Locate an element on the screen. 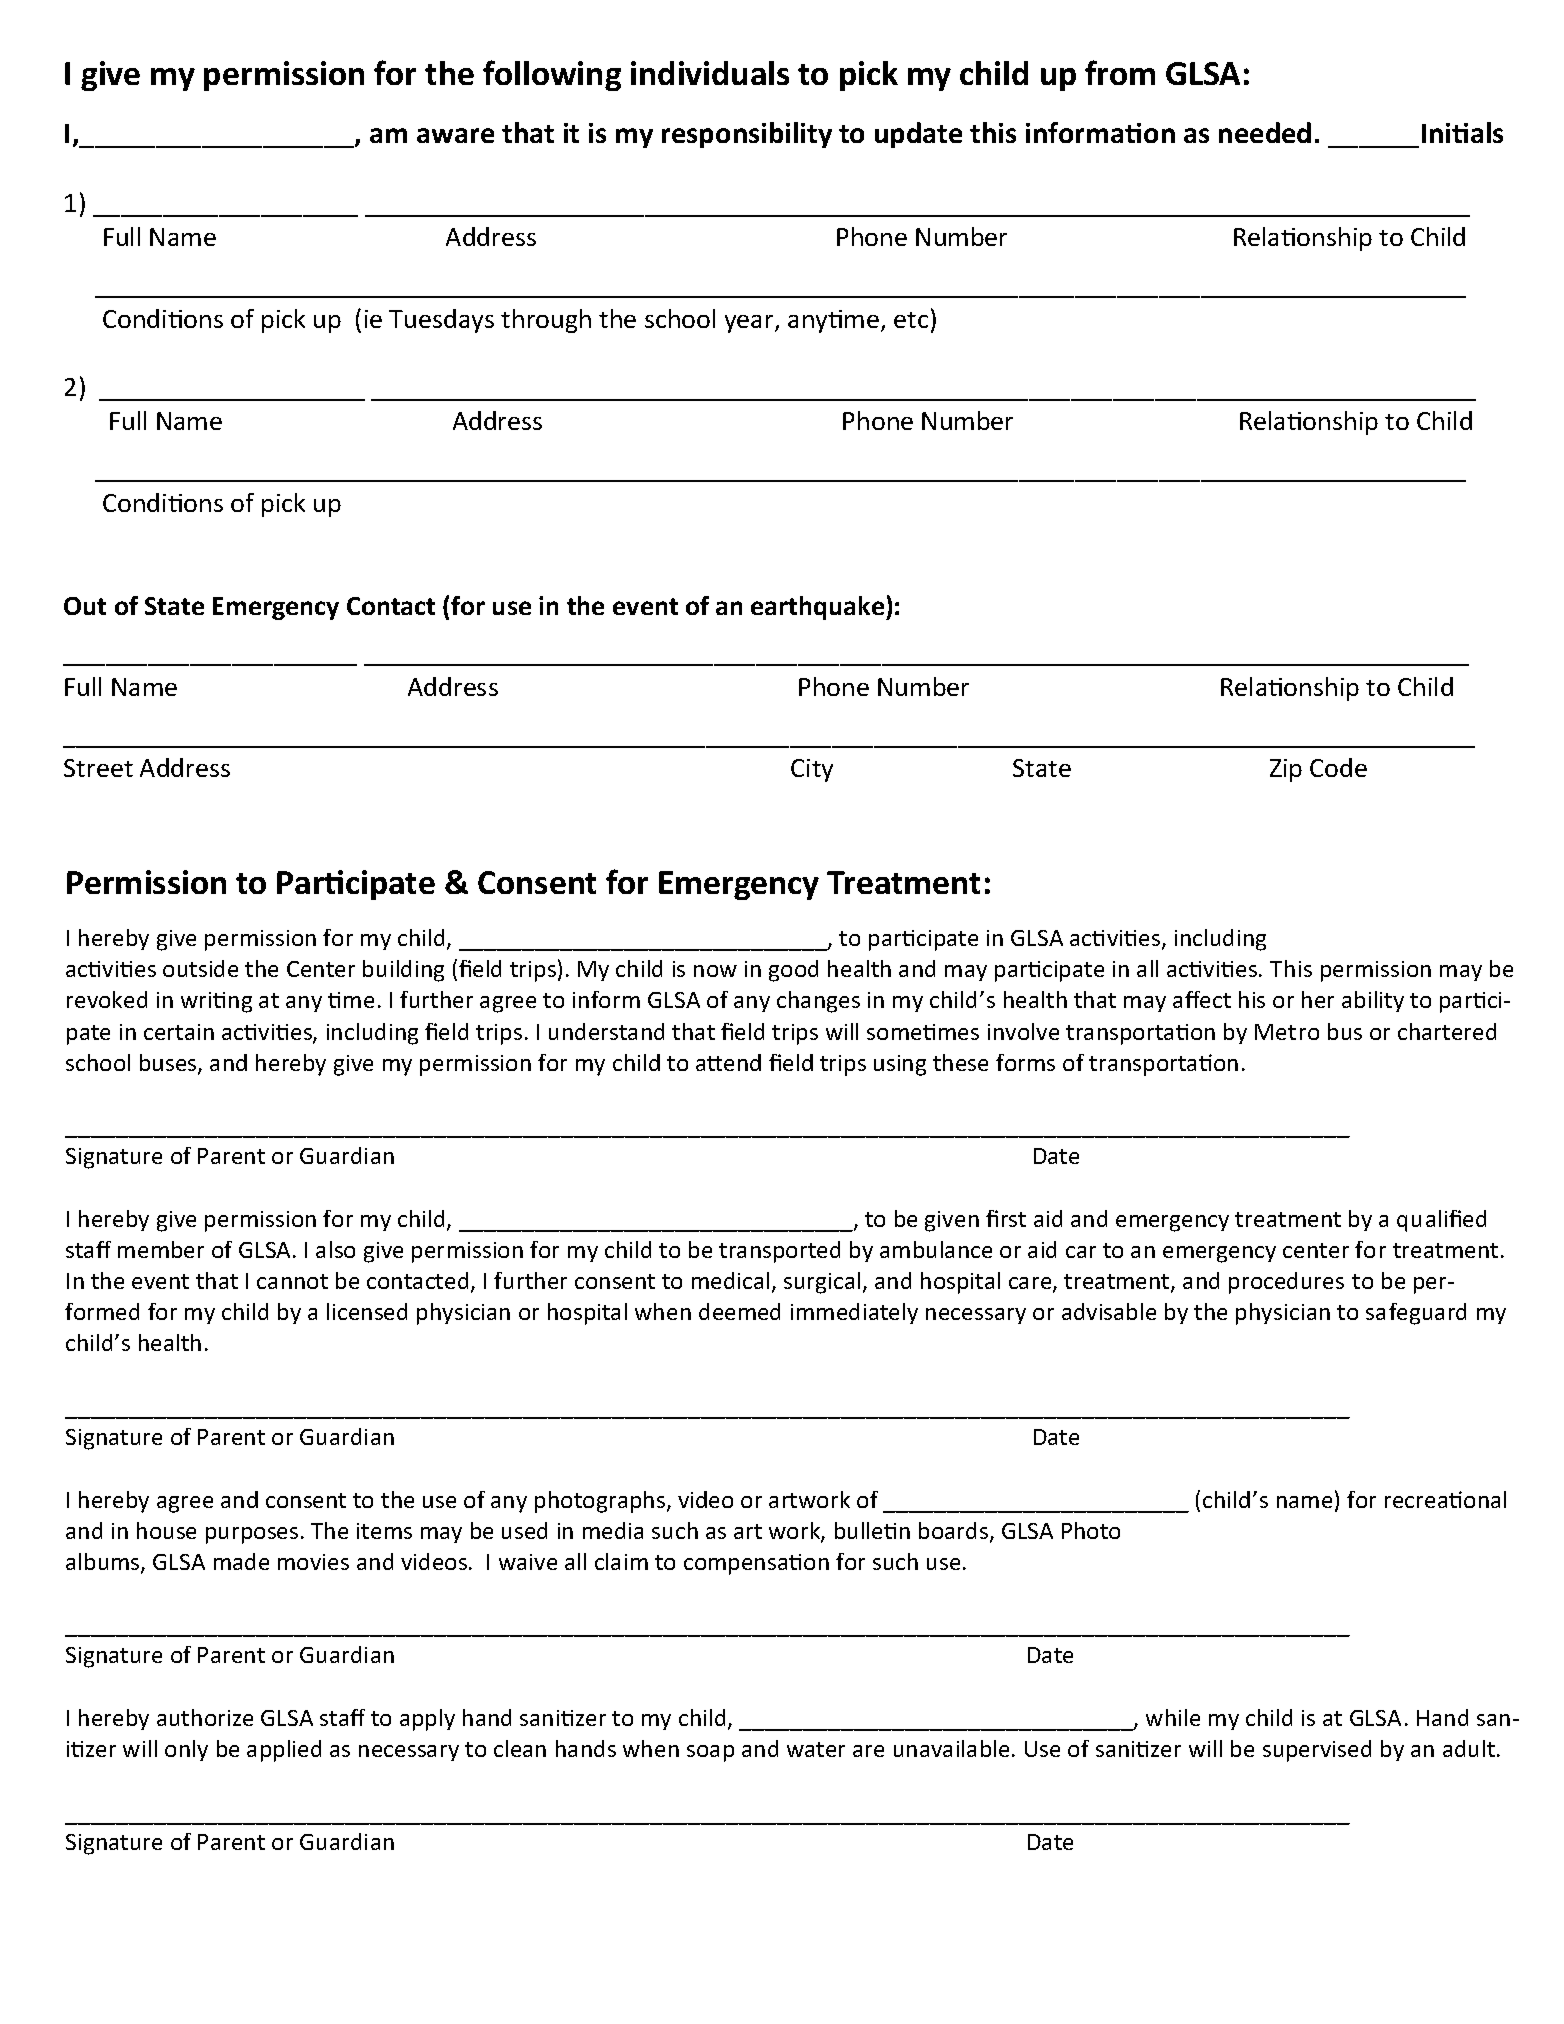 Image resolution: width=1564 pixels, height=2024 pixels. aware is located at coordinates (455, 135).
